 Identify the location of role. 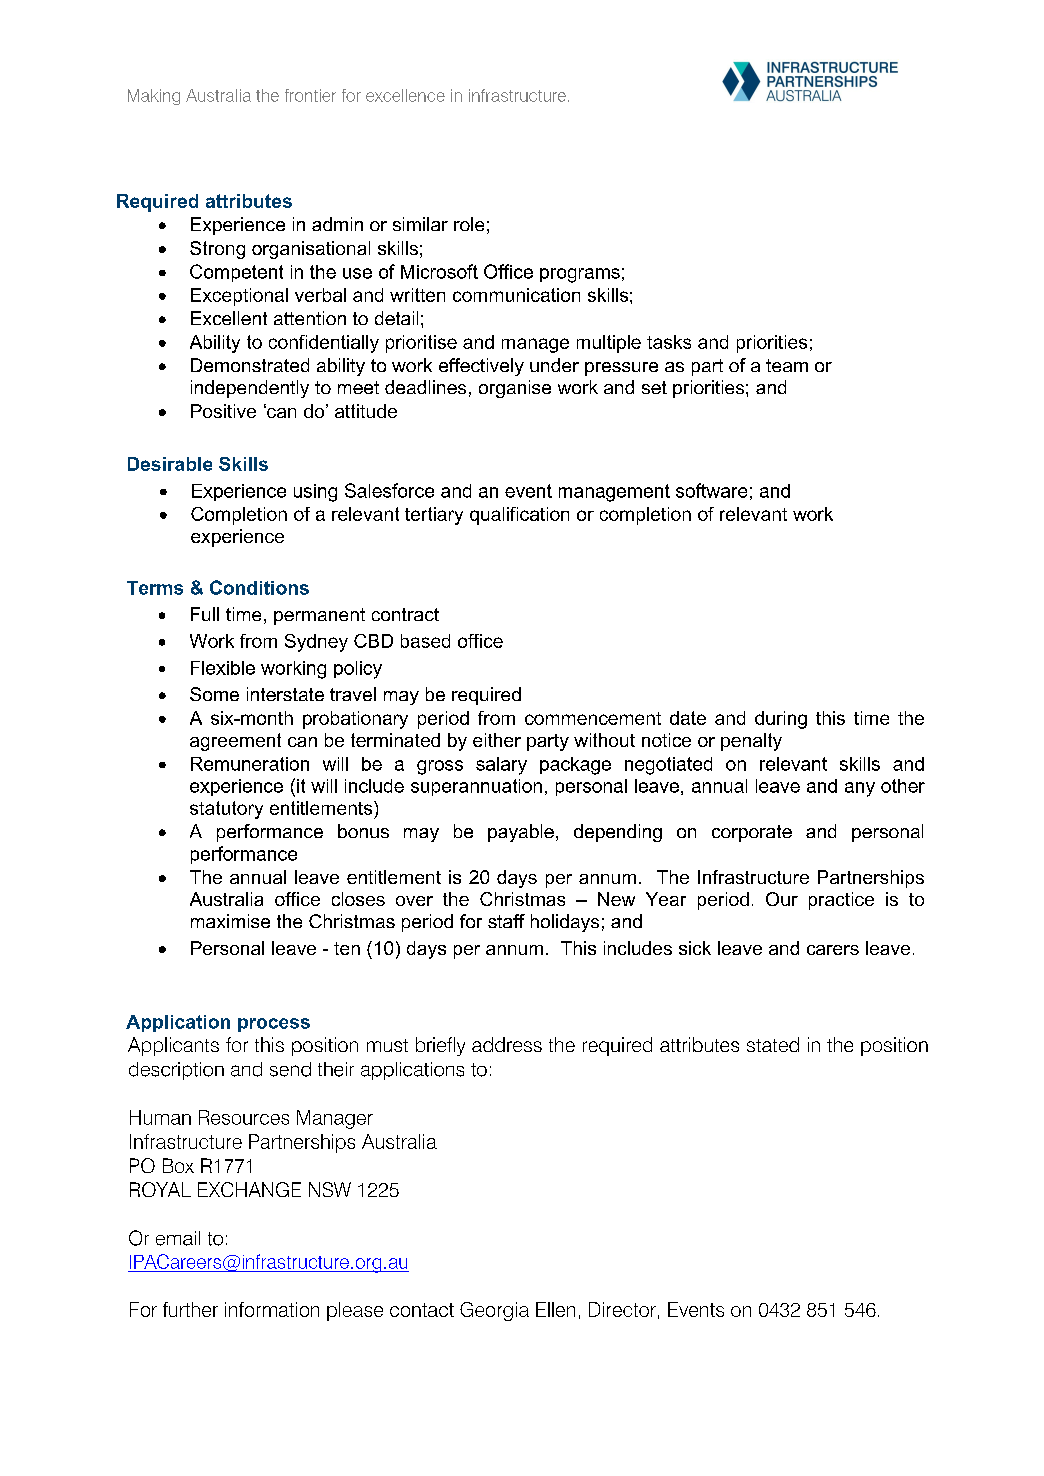
(469, 224).
